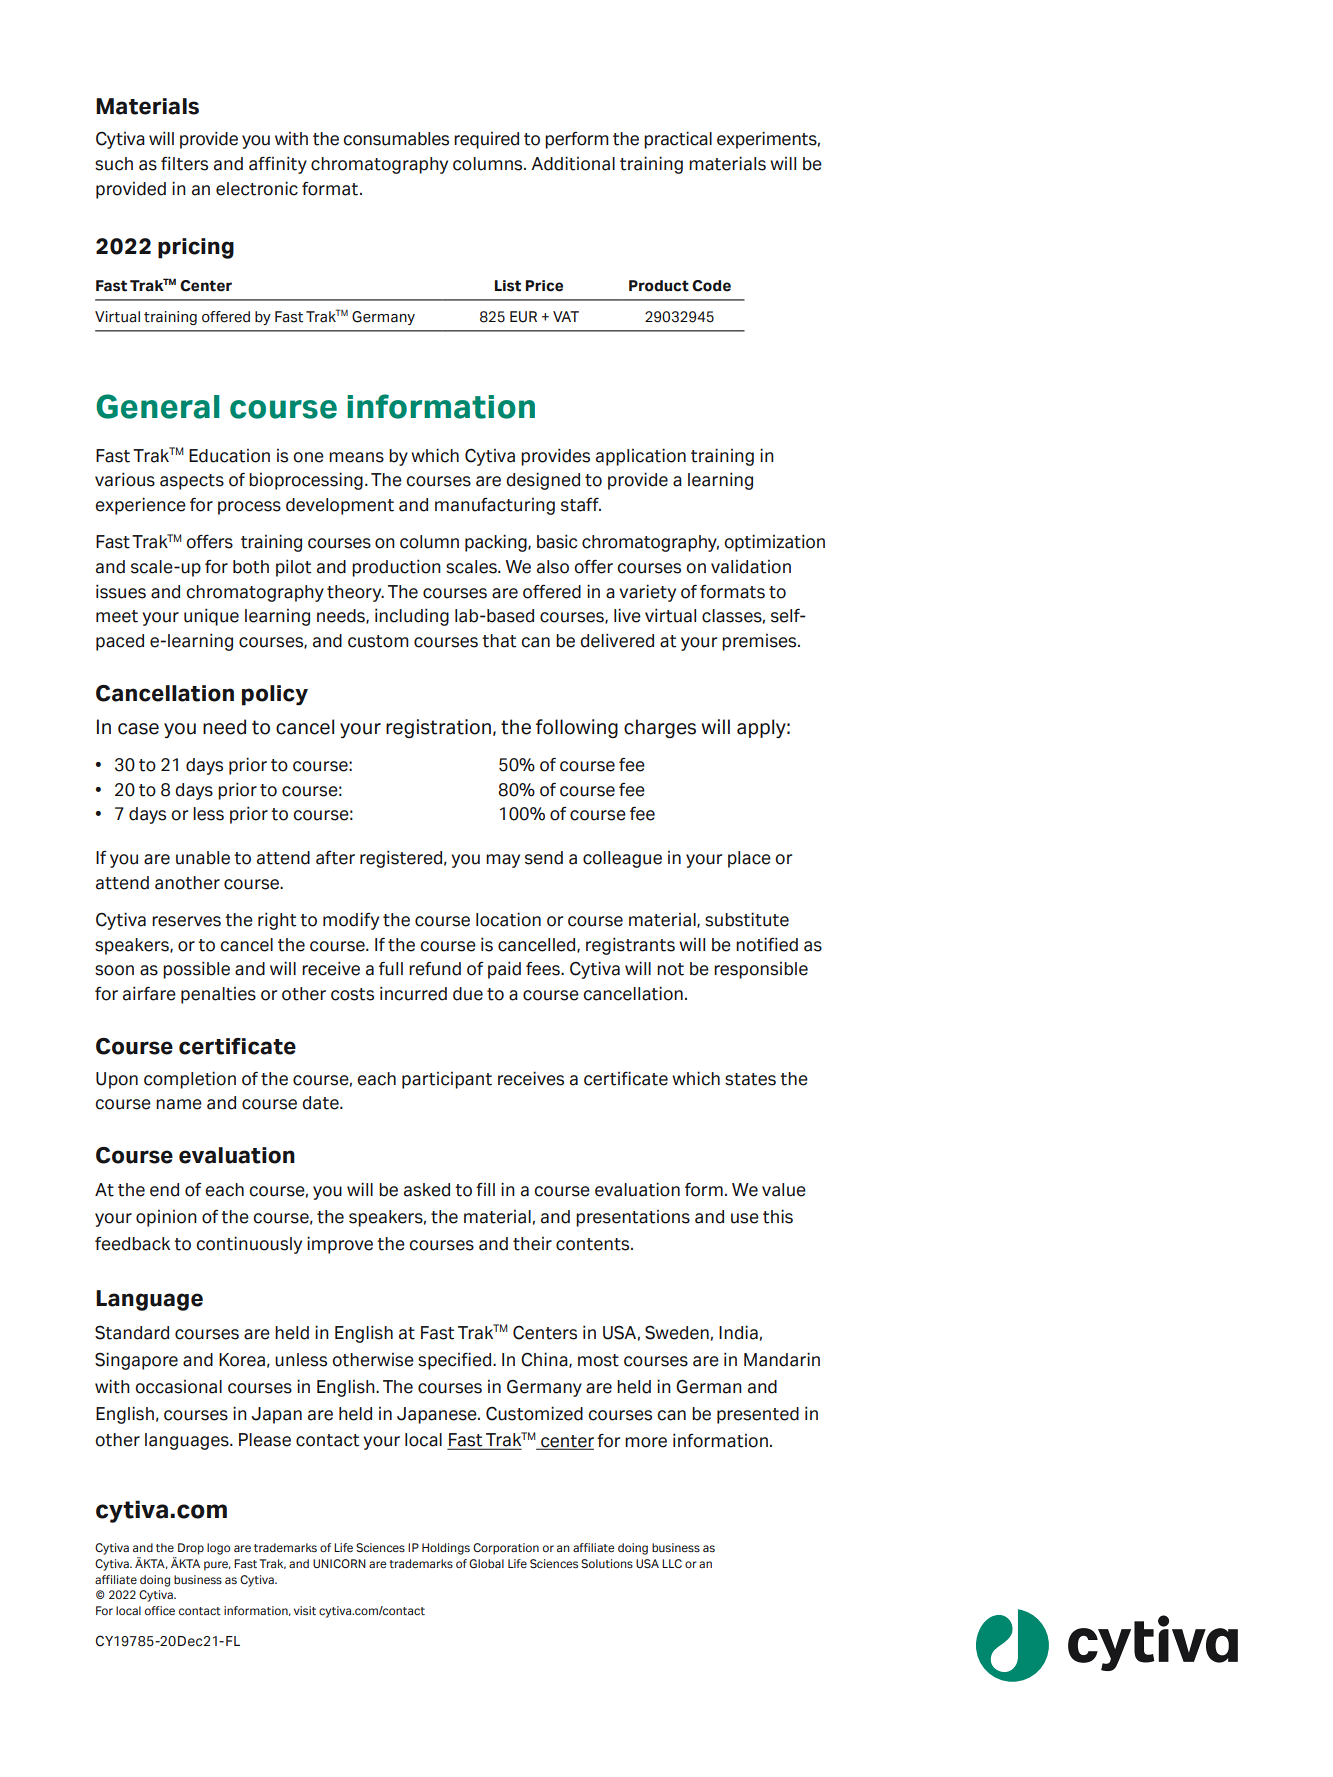 This screenshot has height=1777, width=1333. What do you see at coordinates (447, 1080) in the screenshot?
I see `participant` at bounding box center [447, 1080].
